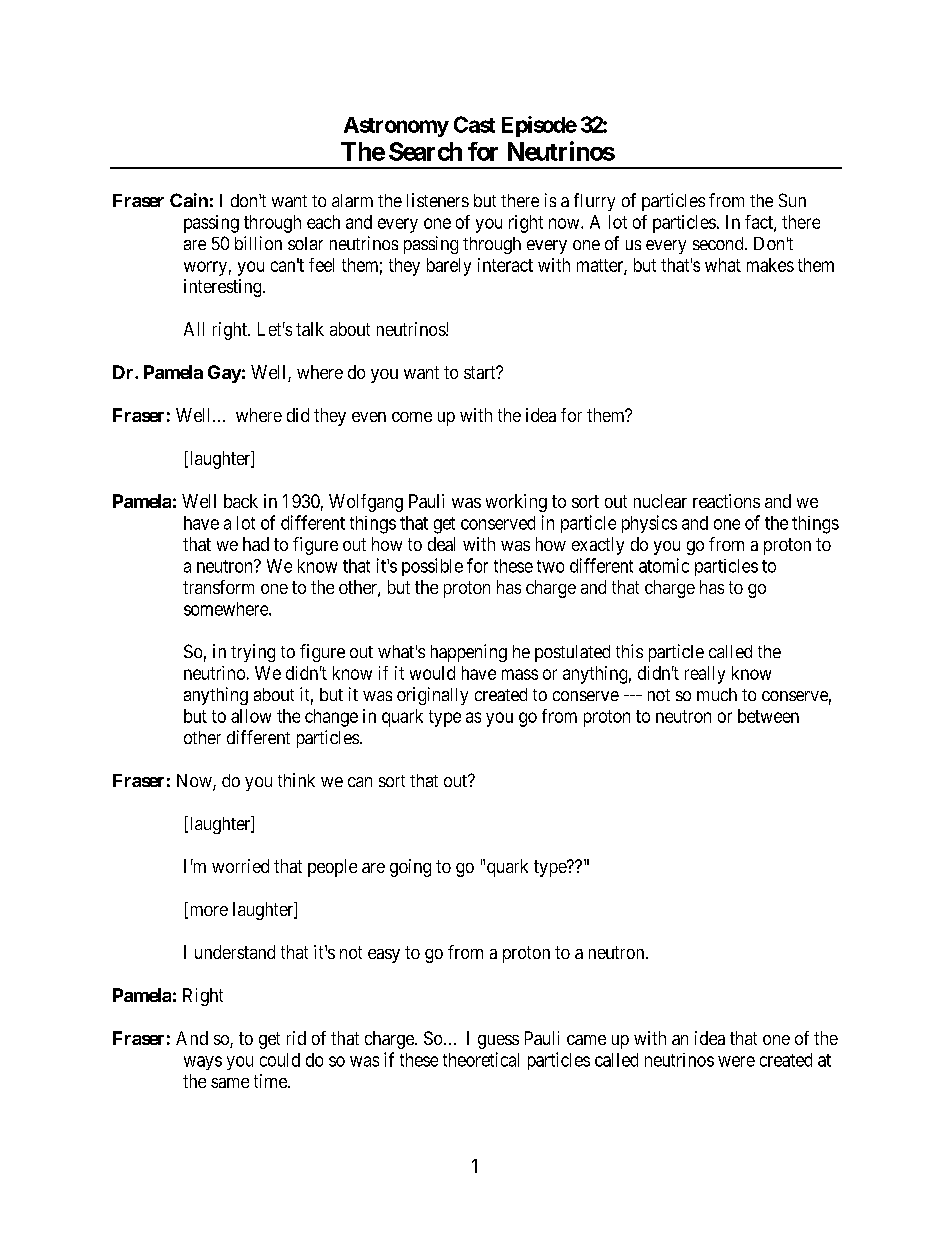 Image resolution: width=952 pixels, height=1233 pixels. What do you see at coordinates (792, 200) in the screenshot?
I see `Sun` at bounding box center [792, 200].
